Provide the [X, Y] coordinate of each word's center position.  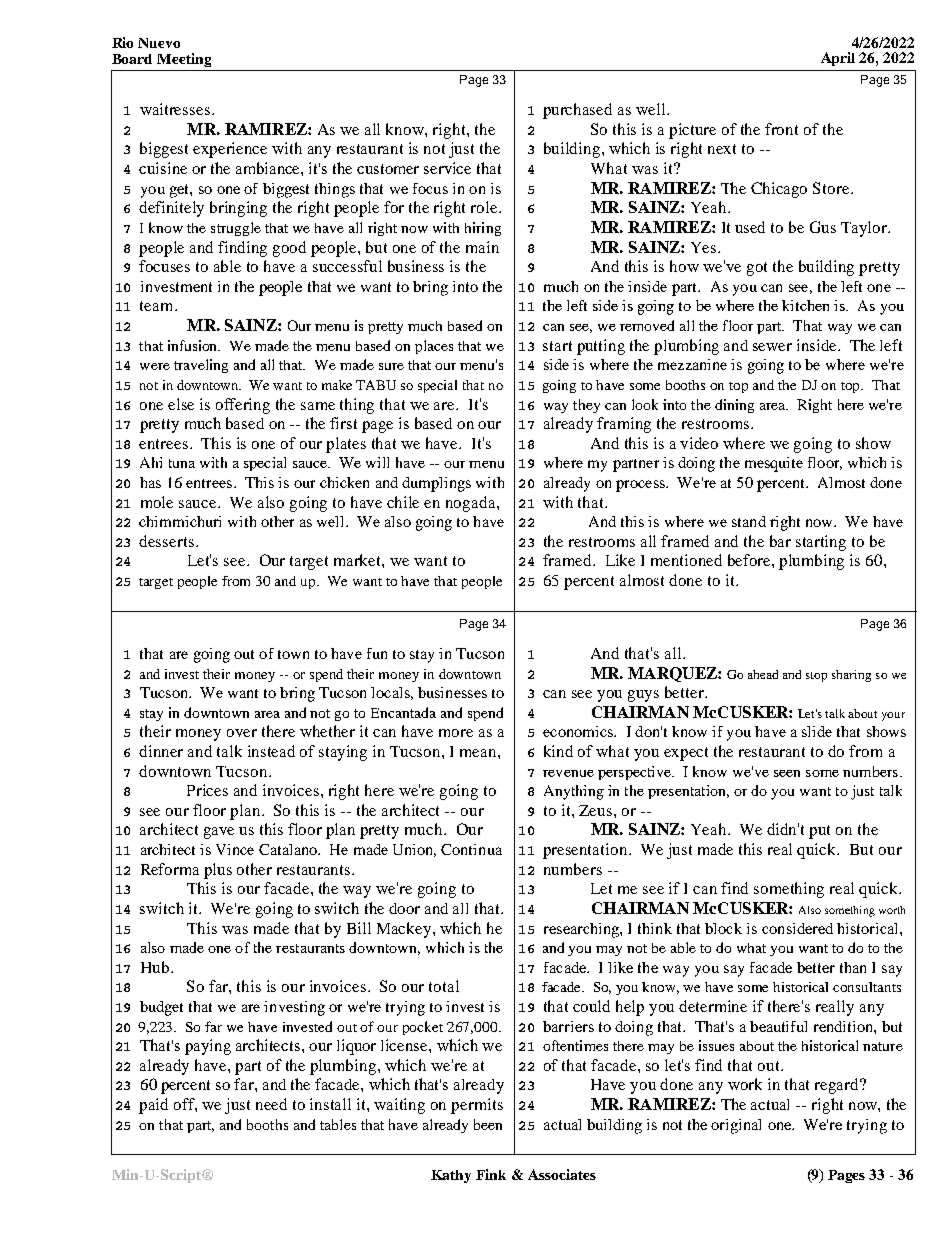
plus [218, 871]
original [736, 1126]
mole [157, 502]
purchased [577, 111]
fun [377, 653]
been [488, 1124]
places [434, 347]
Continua [471, 849]
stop [816, 677]
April [838, 59]
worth [892, 910]
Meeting [184, 60]
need [271, 1104]
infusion [194, 345]
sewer [772, 347]
